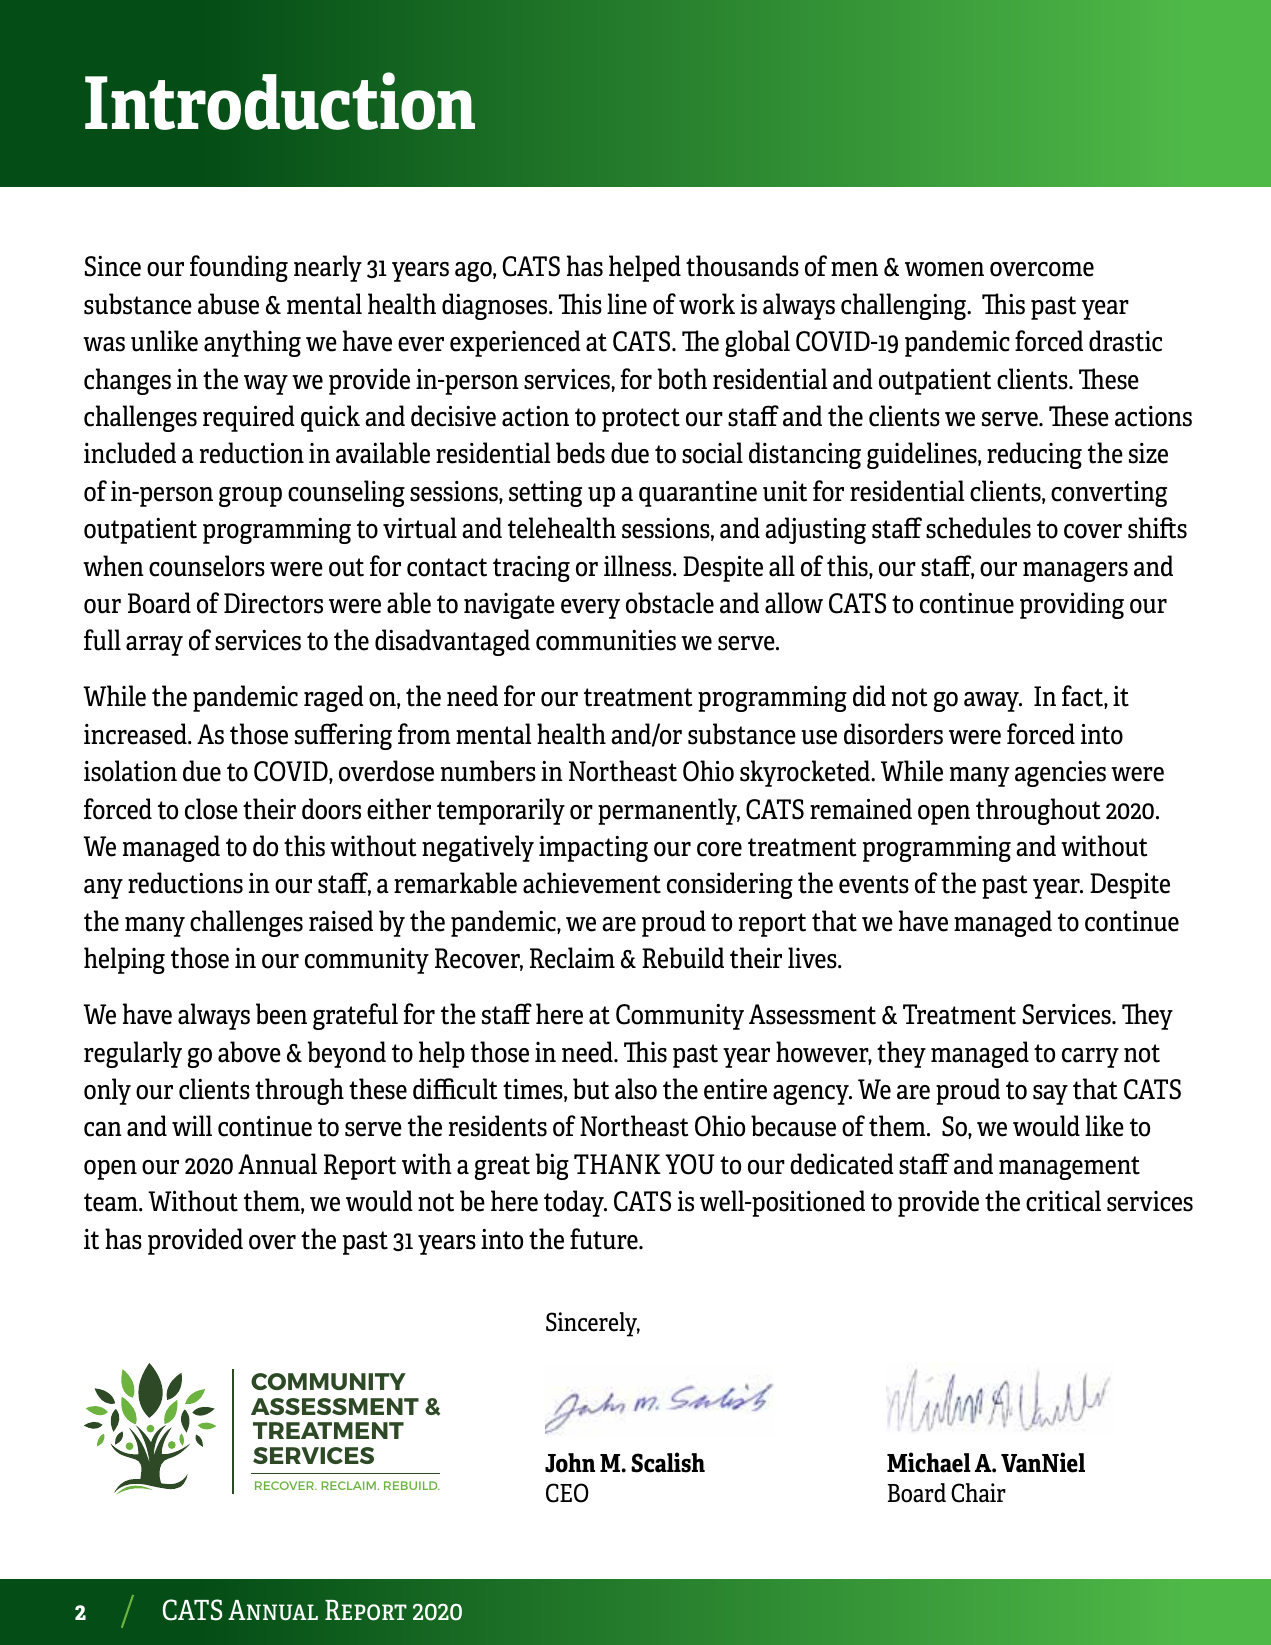 This image has width=1271, height=1645. I want to click on women, so click(944, 269).
